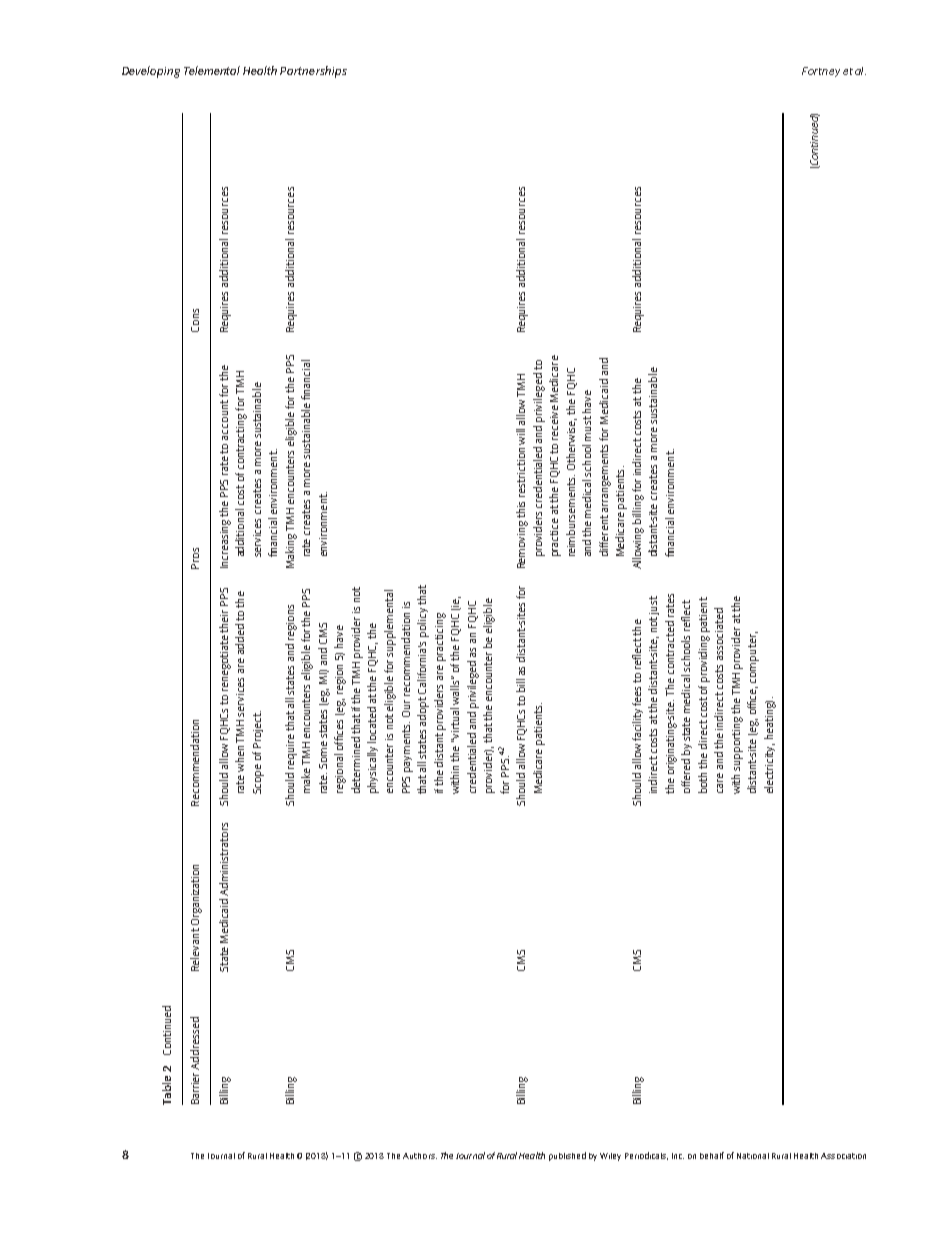 The height and width of the document is (1237, 952). What do you see at coordinates (567, 1156) in the document?
I see `published` at bounding box center [567, 1156].
